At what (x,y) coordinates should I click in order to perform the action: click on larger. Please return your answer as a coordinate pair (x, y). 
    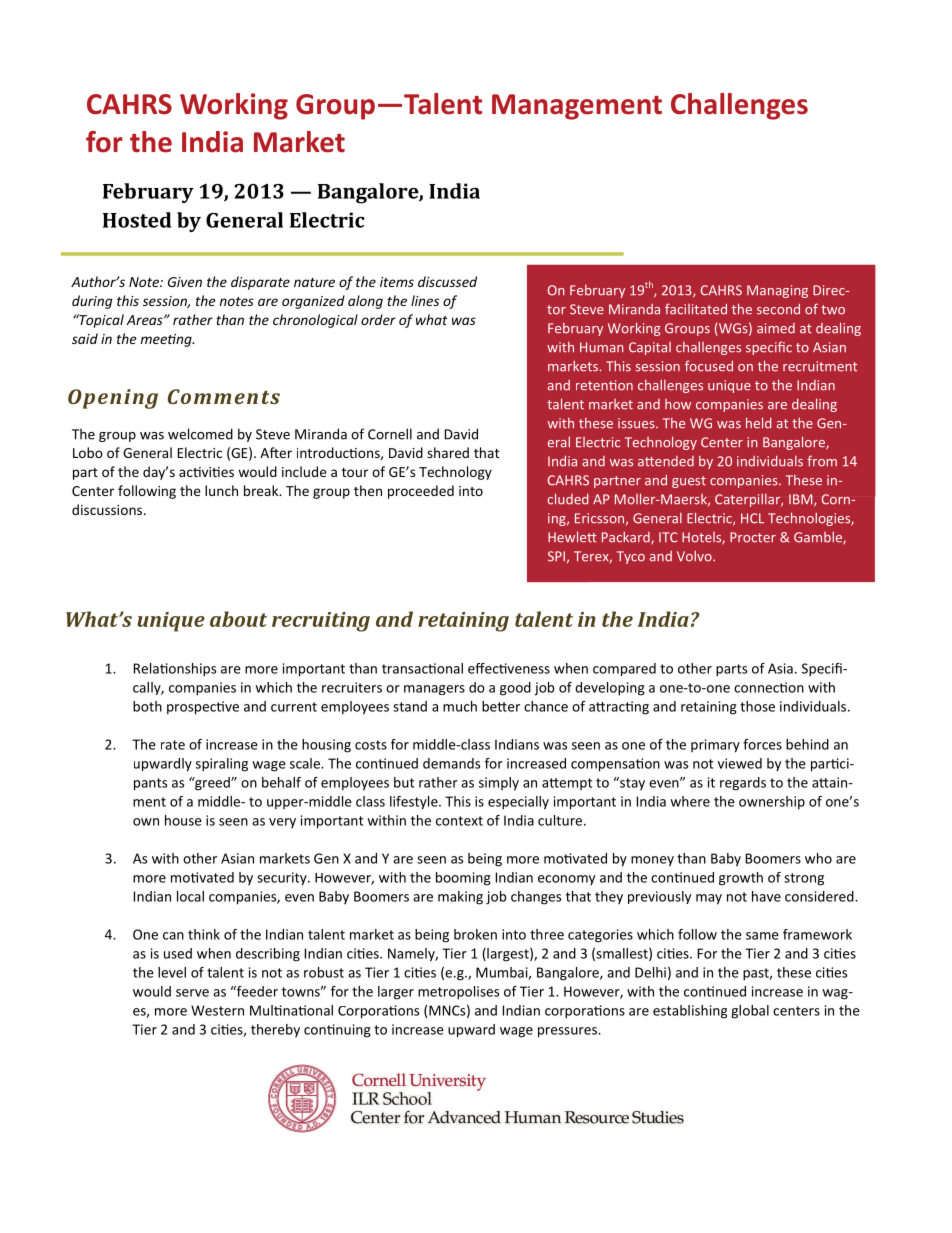
    Looking at the image, I should click on (396, 993).
